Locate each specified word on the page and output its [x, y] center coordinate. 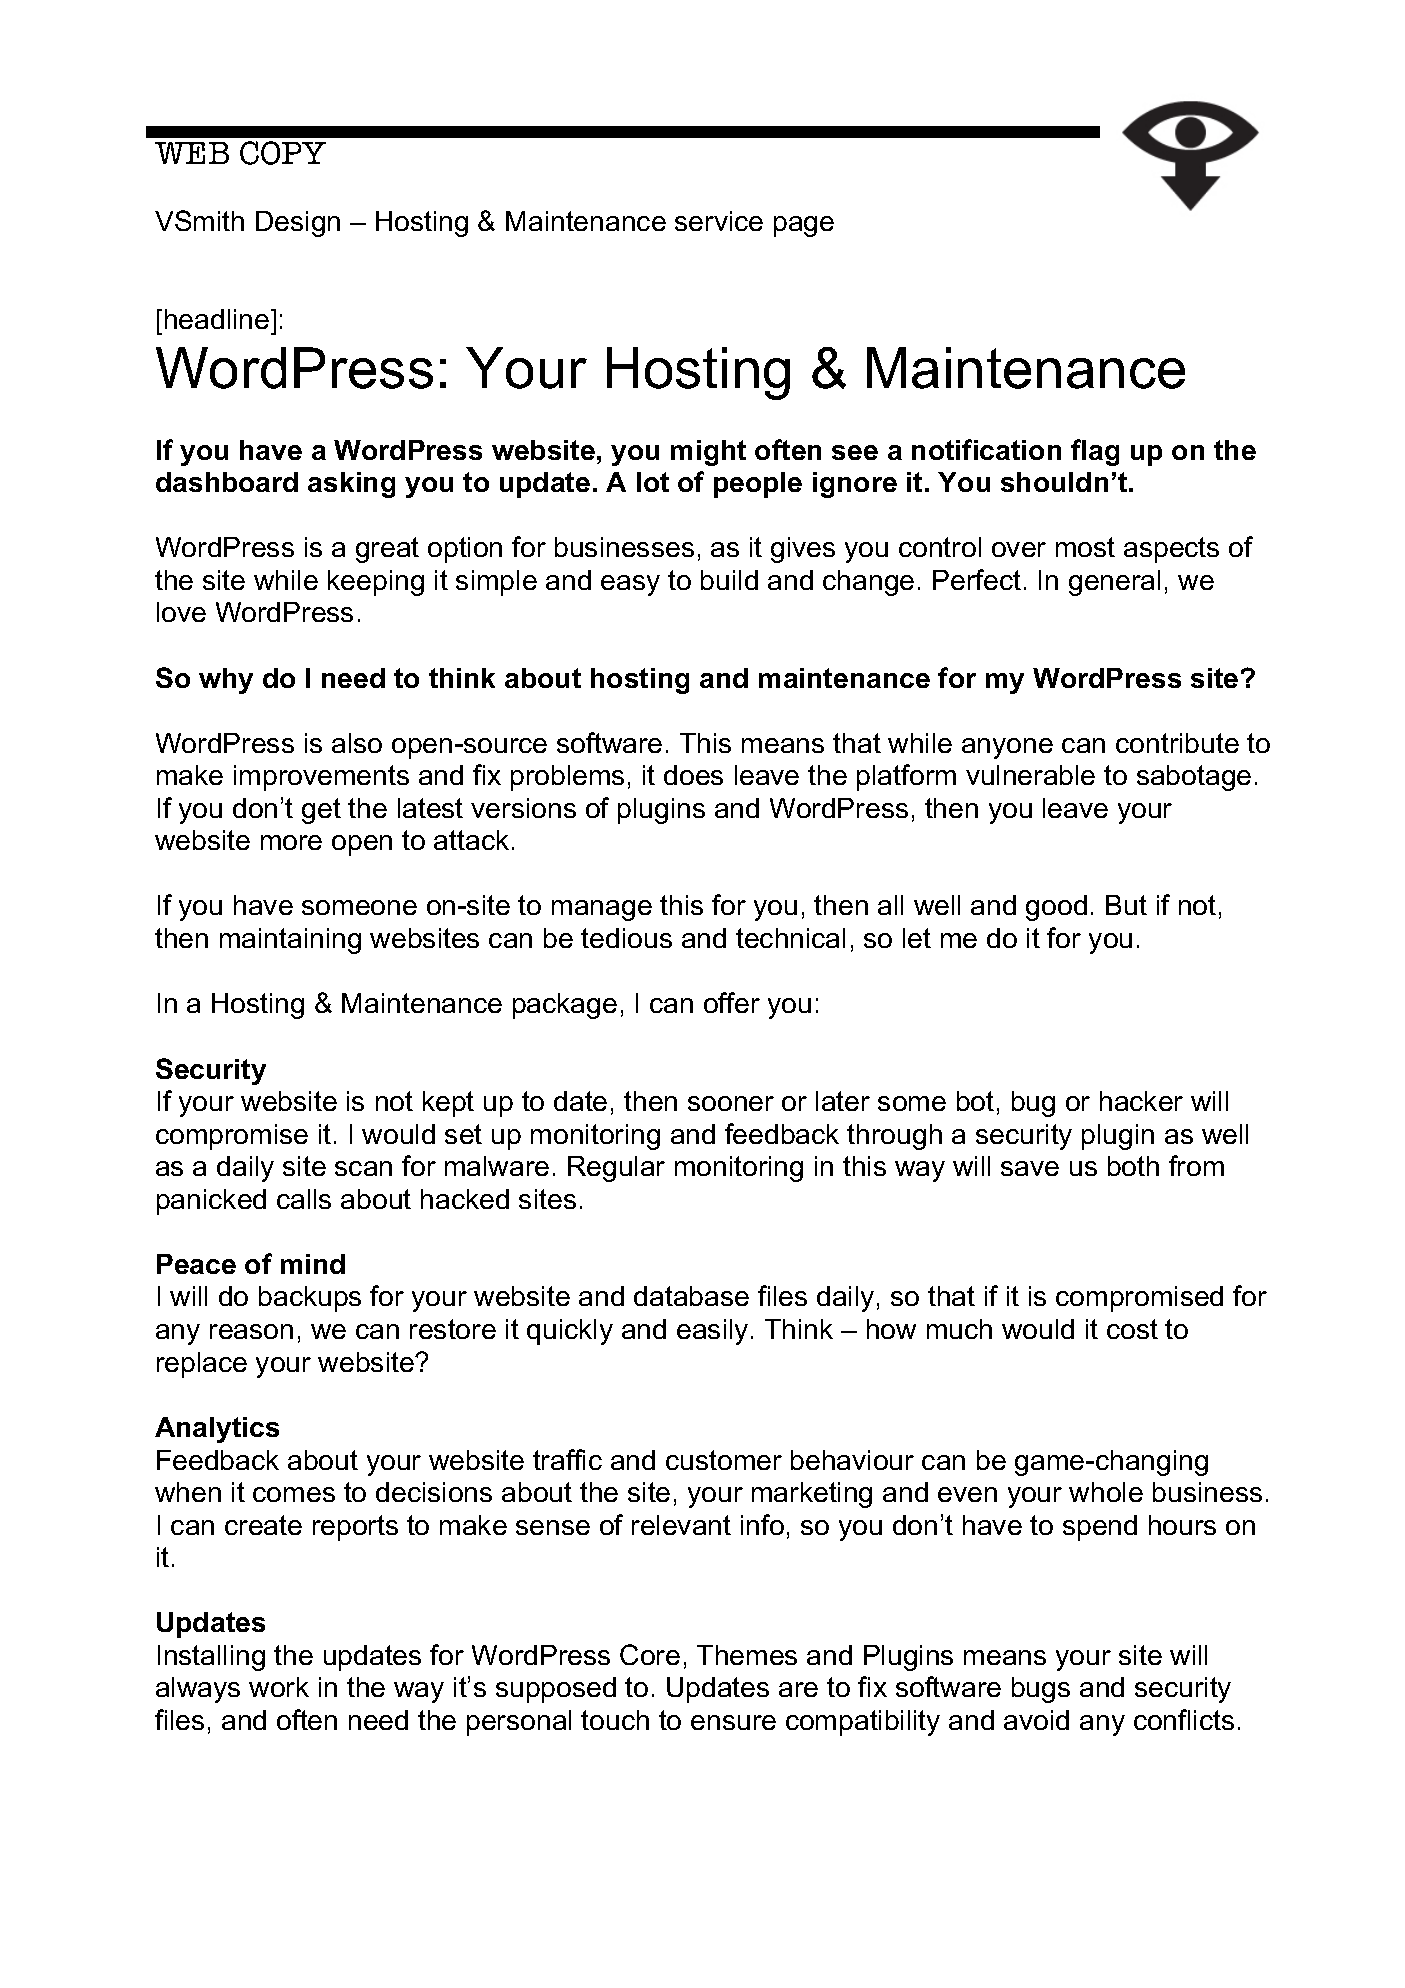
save [1030, 1168]
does [693, 775]
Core [650, 1654]
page [804, 226]
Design [298, 224]
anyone [1007, 748]
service [719, 221]
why [226, 681]
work [279, 1687]
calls [304, 1199]
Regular [616, 1169]
